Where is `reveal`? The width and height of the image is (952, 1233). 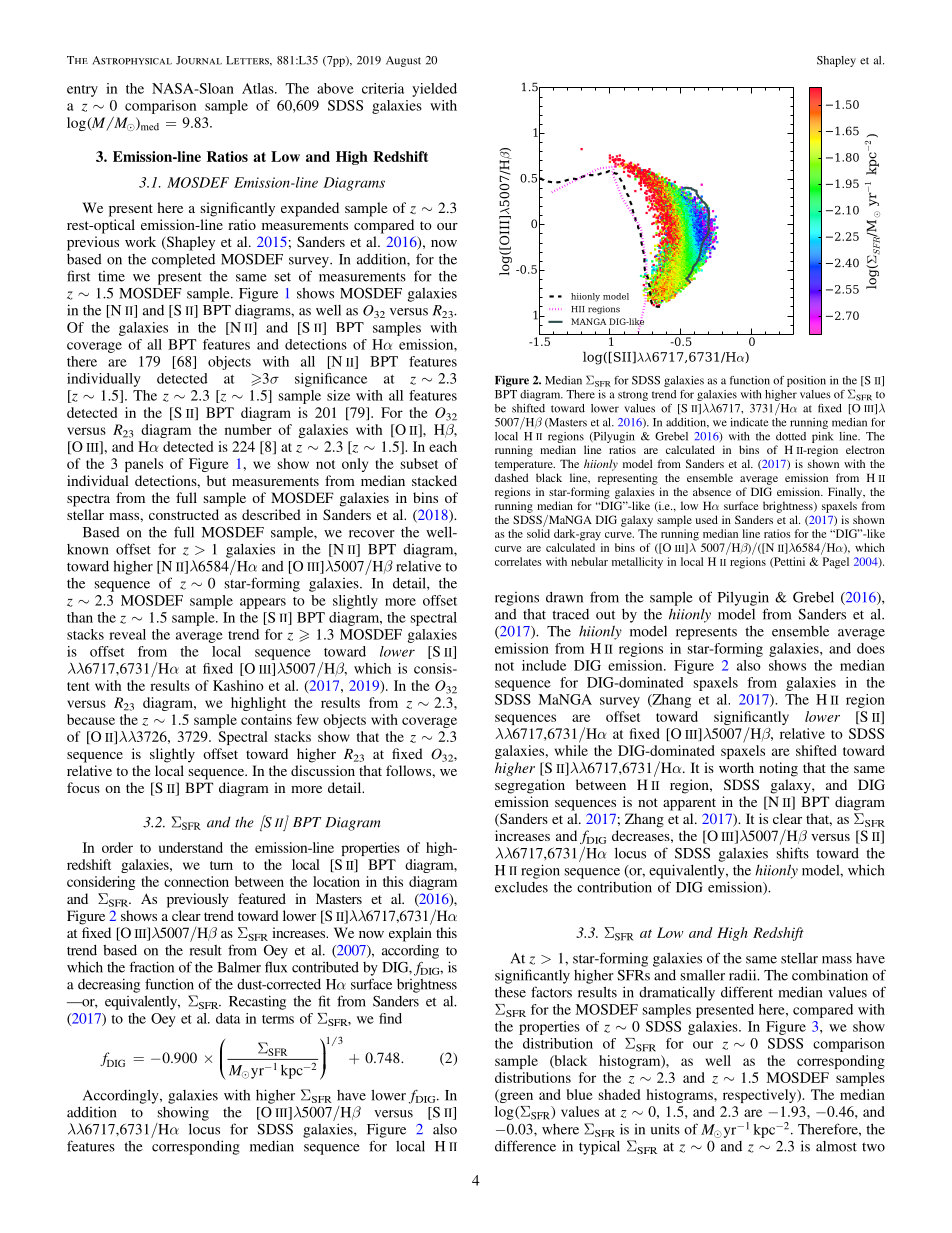 reveal is located at coordinates (127, 634).
